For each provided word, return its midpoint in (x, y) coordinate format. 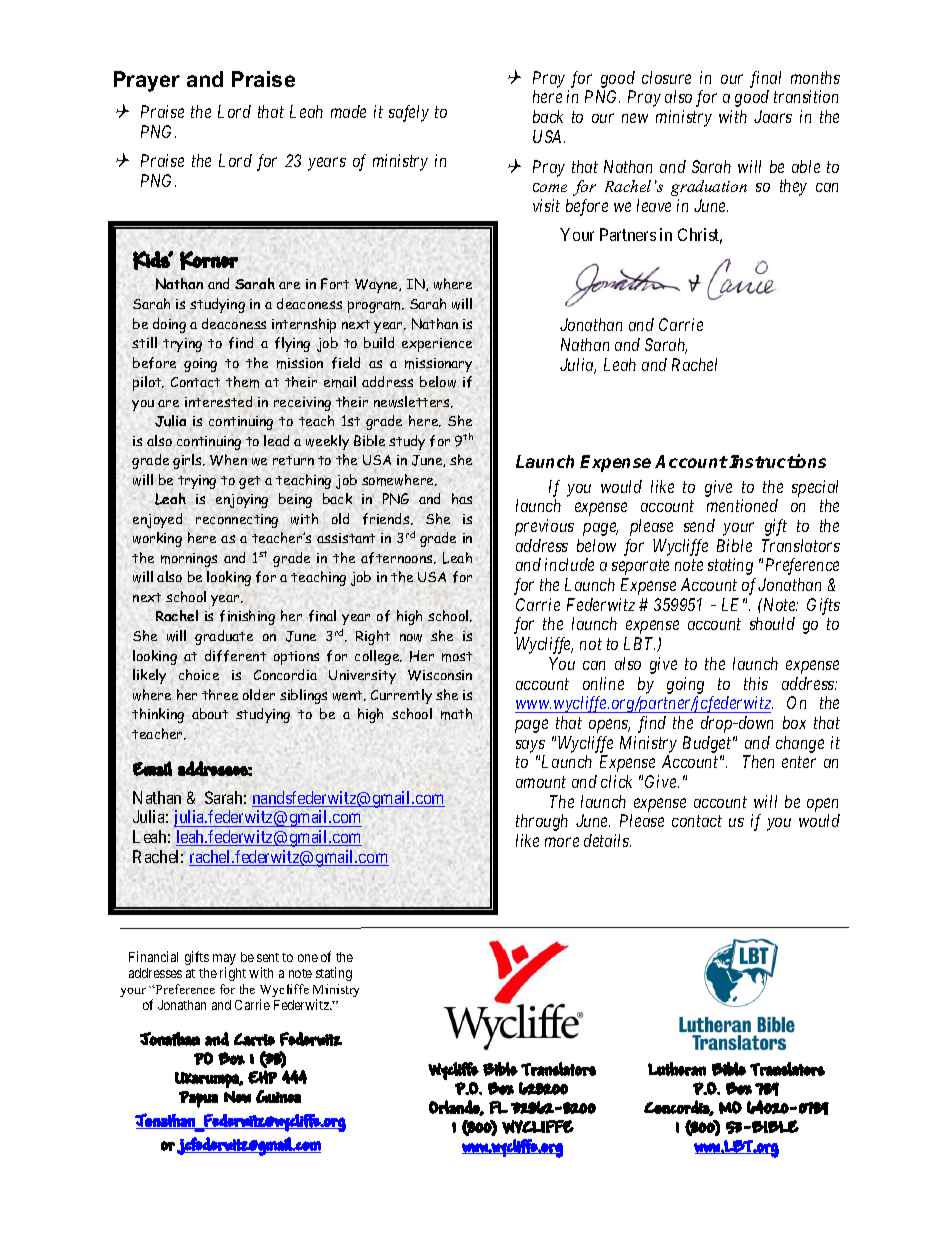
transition (806, 96)
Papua (198, 1099)
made (348, 111)
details (607, 840)
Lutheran (677, 1069)
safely (409, 113)
